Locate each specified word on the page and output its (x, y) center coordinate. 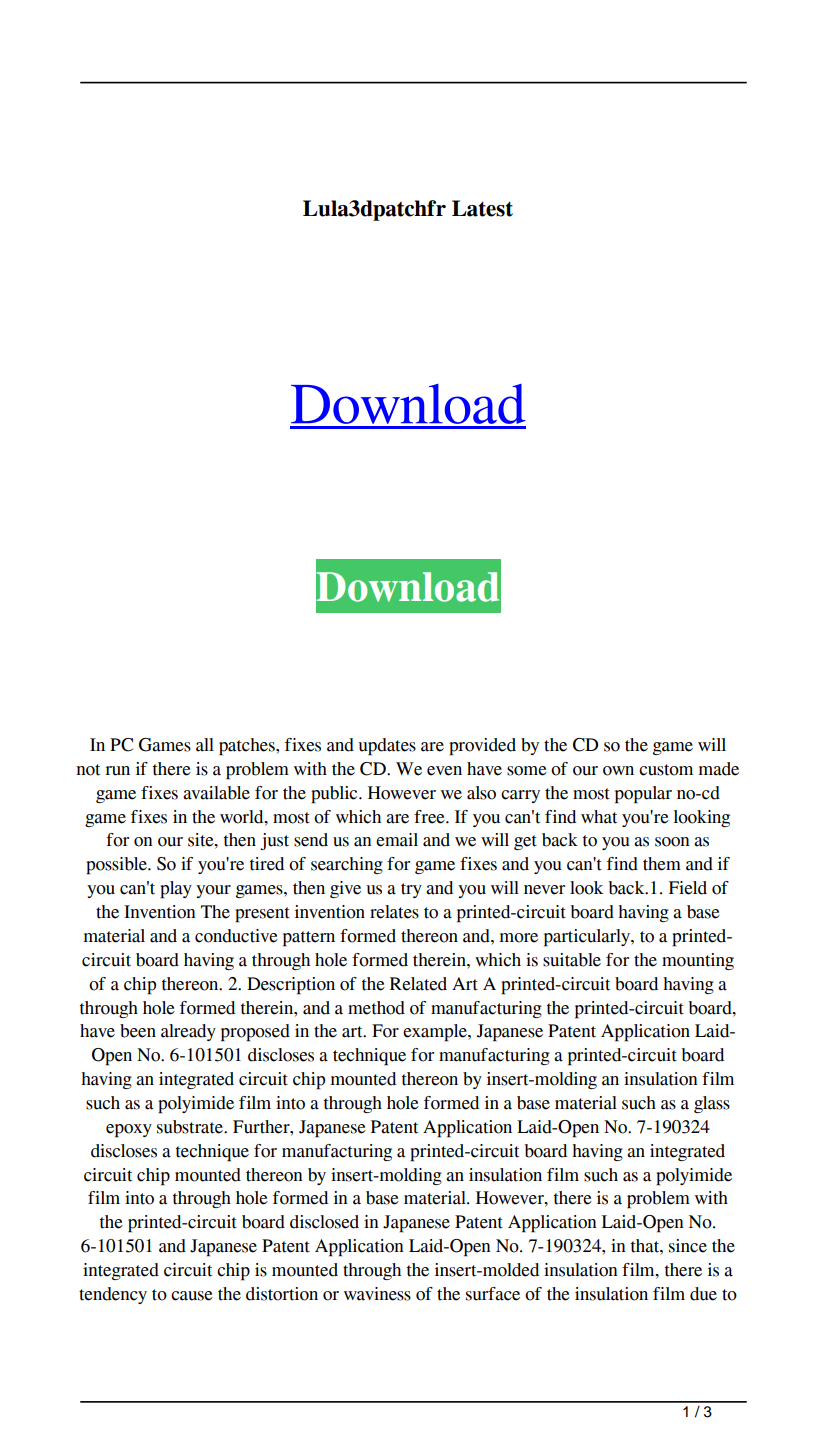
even (444, 771)
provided (482, 747)
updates (387, 747)
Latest (482, 208)
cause (192, 1296)
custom (666, 770)
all (205, 745)
